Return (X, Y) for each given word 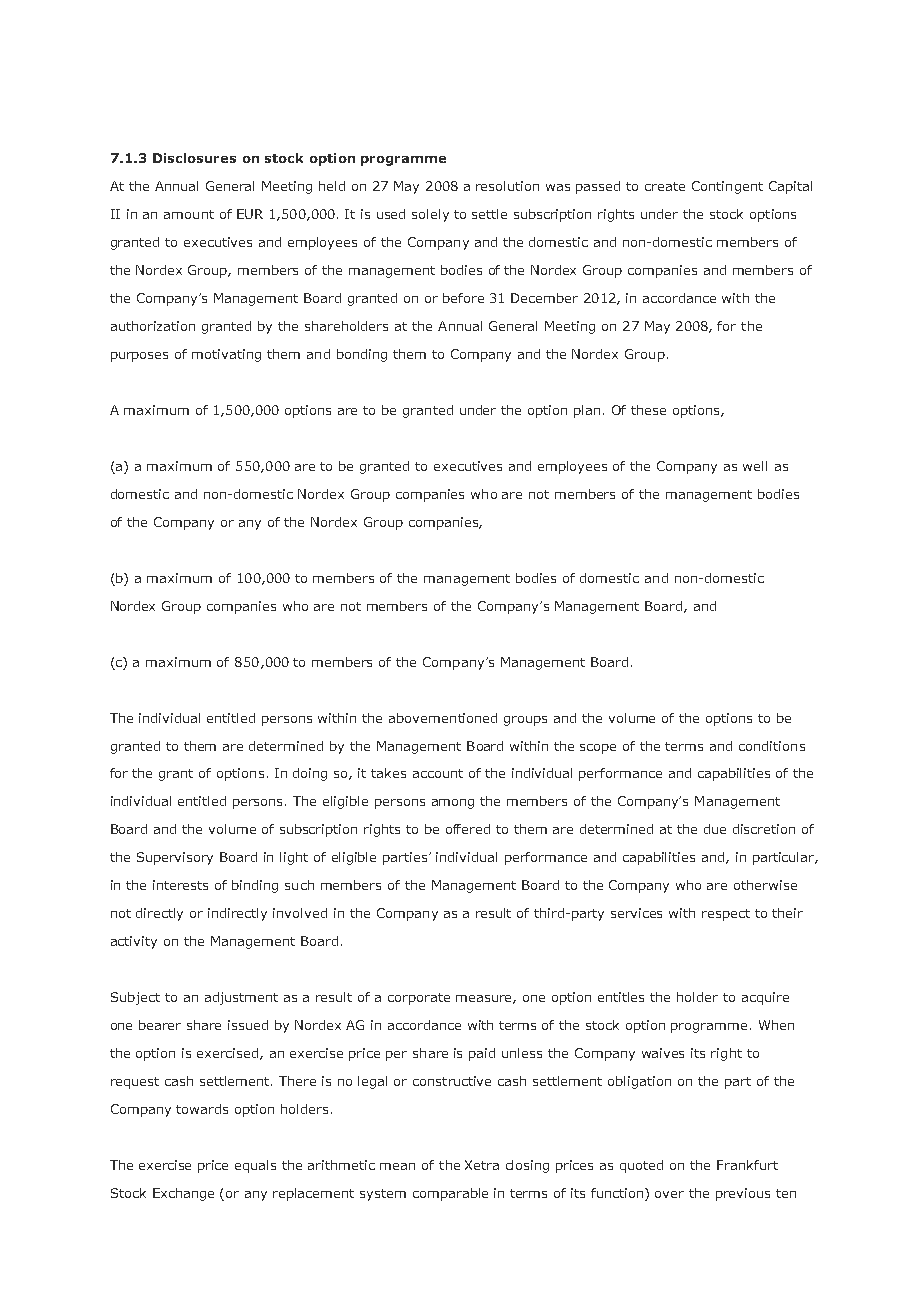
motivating (226, 355)
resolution (507, 186)
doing (310, 774)
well (755, 466)
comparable (450, 1194)
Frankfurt (747, 1165)
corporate (419, 999)
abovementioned (443, 718)
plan (587, 411)
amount (189, 214)
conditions (772, 746)
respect (726, 915)
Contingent (727, 187)
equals (255, 1166)
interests (180, 885)
